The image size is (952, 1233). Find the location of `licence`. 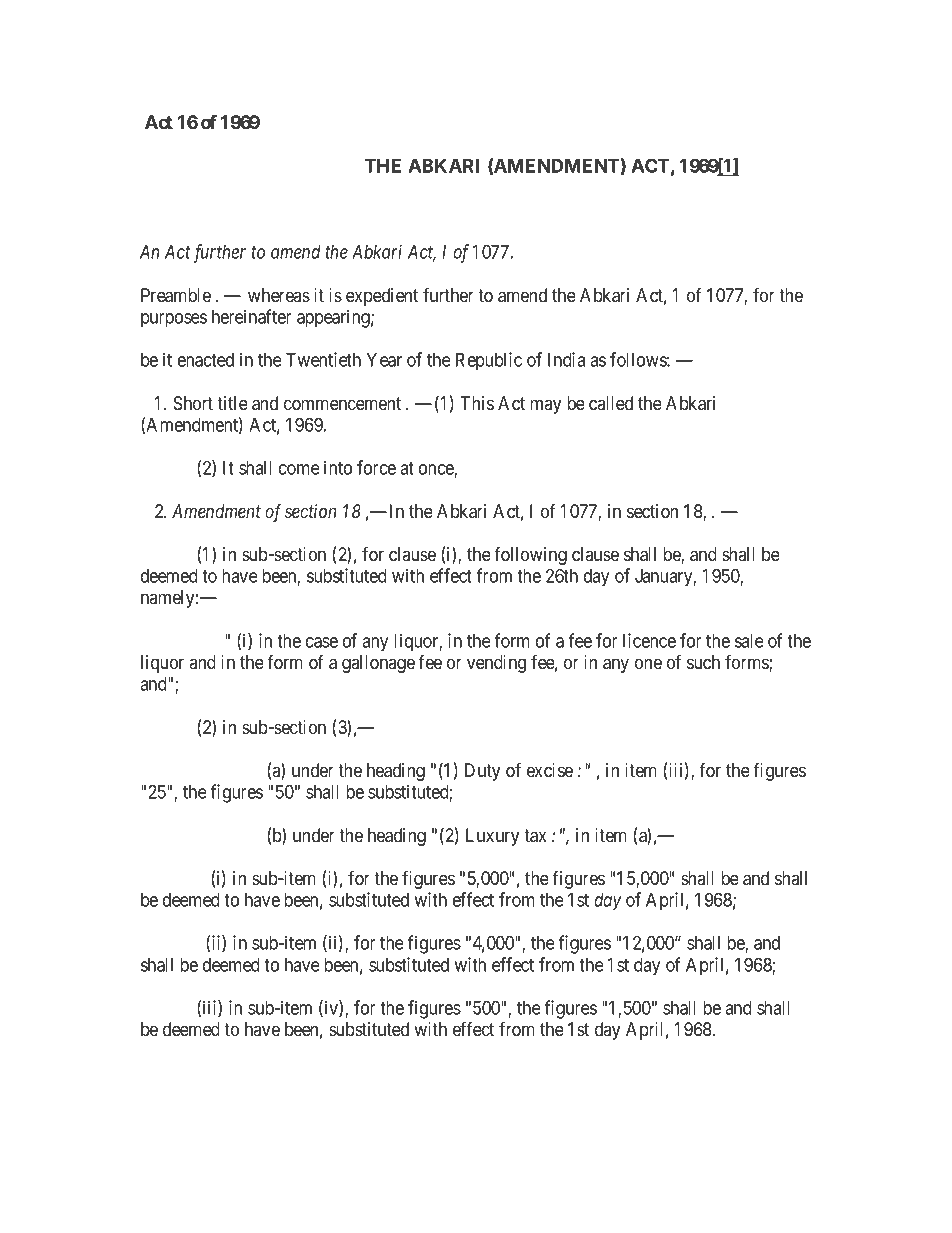

licence is located at coordinates (649, 640).
